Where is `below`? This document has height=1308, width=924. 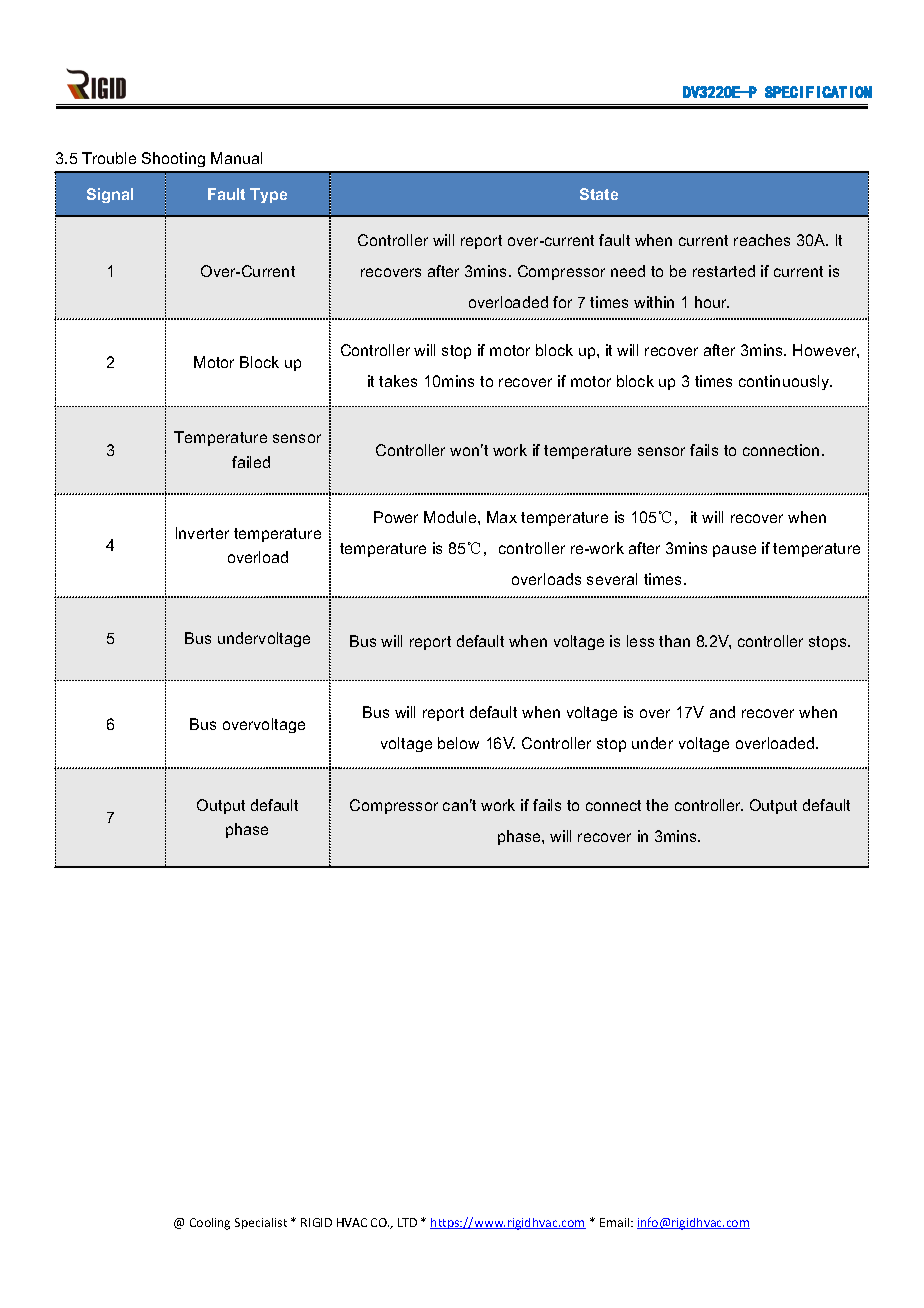 below is located at coordinates (458, 743).
